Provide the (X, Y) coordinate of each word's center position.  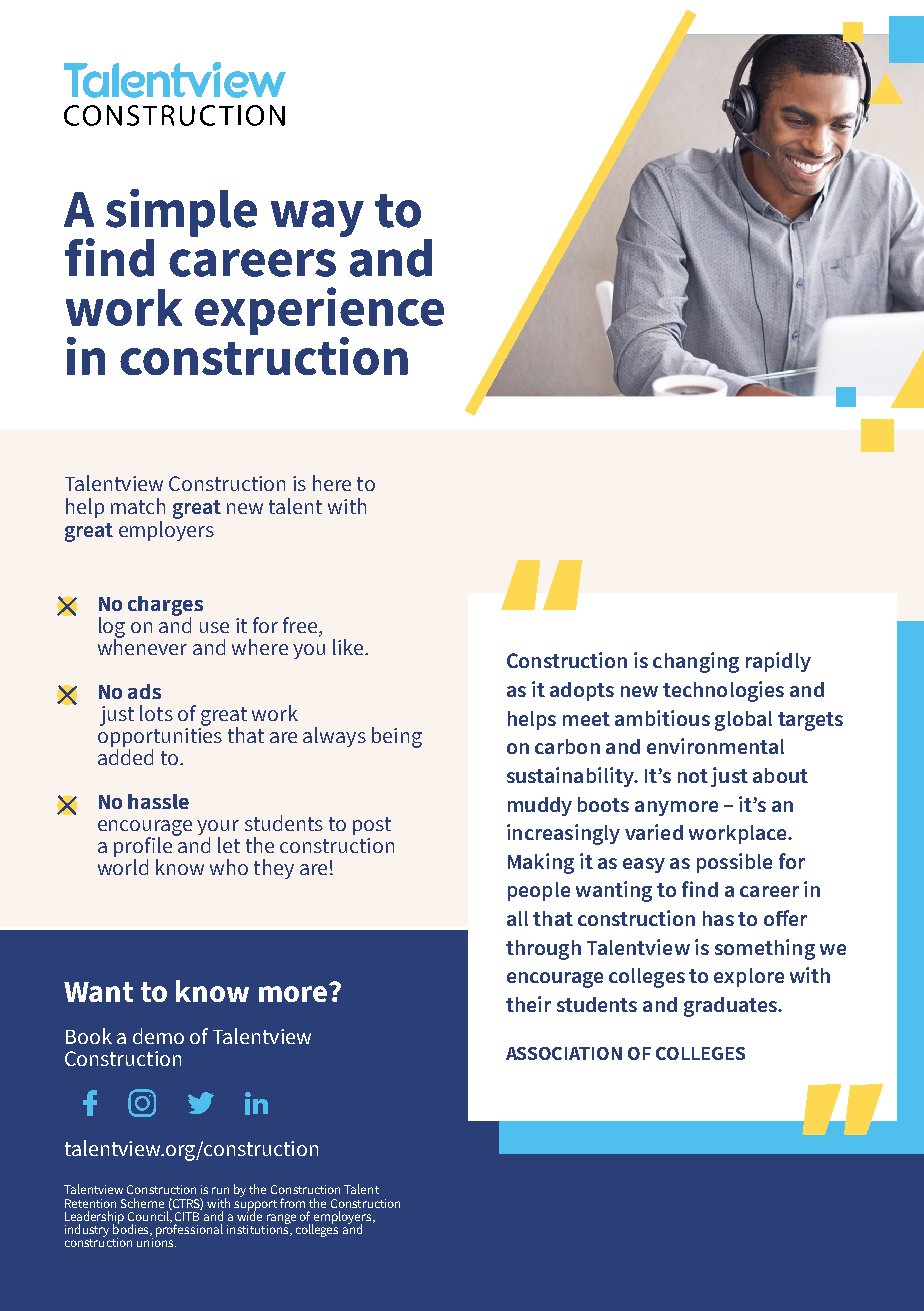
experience (319, 312)
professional (189, 1229)
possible (734, 863)
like (349, 647)
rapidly (778, 662)
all (517, 918)
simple (181, 213)
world (123, 867)
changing (696, 662)
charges (165, 607)
